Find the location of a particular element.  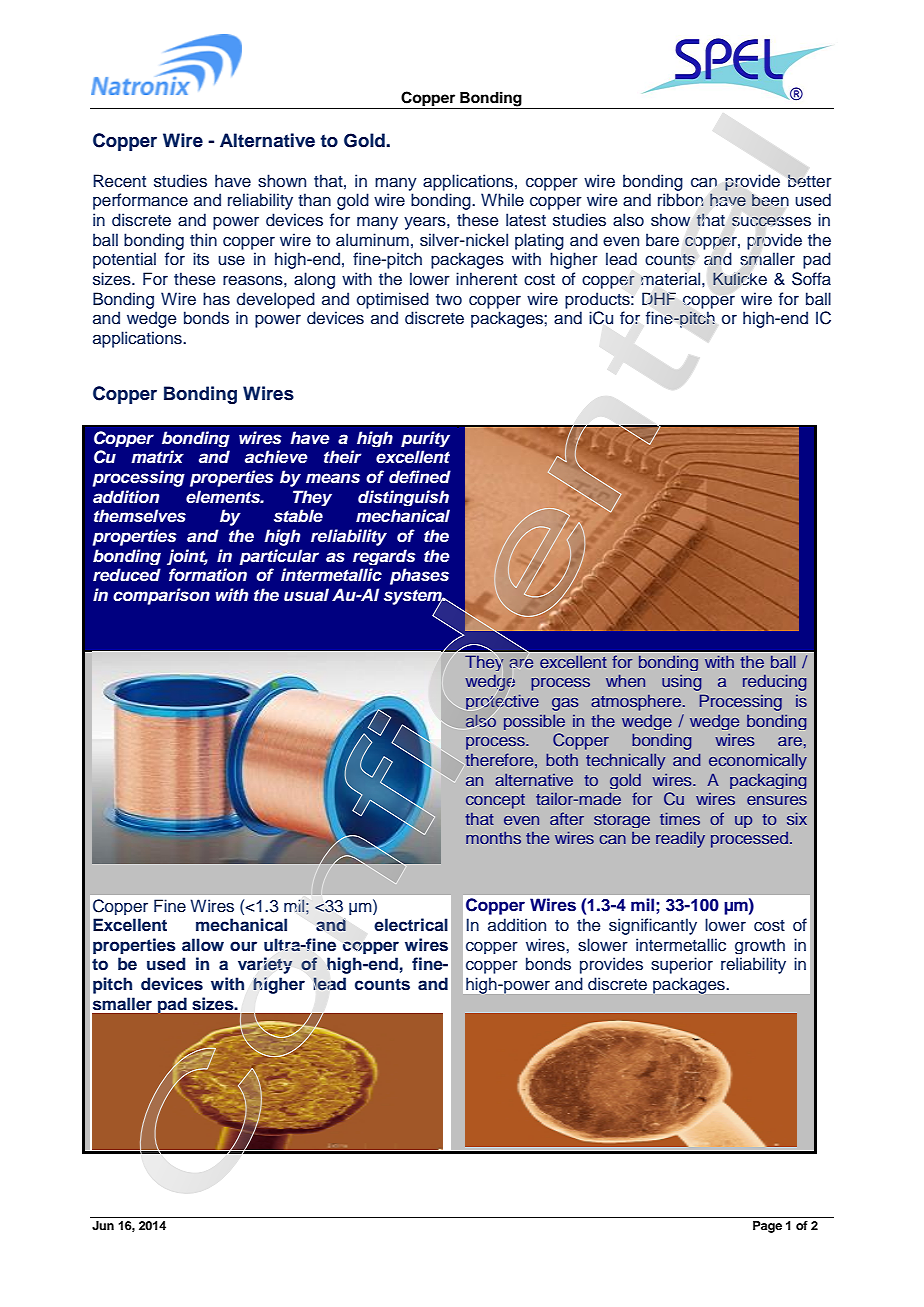

While is located at coordinates (502, 200).
